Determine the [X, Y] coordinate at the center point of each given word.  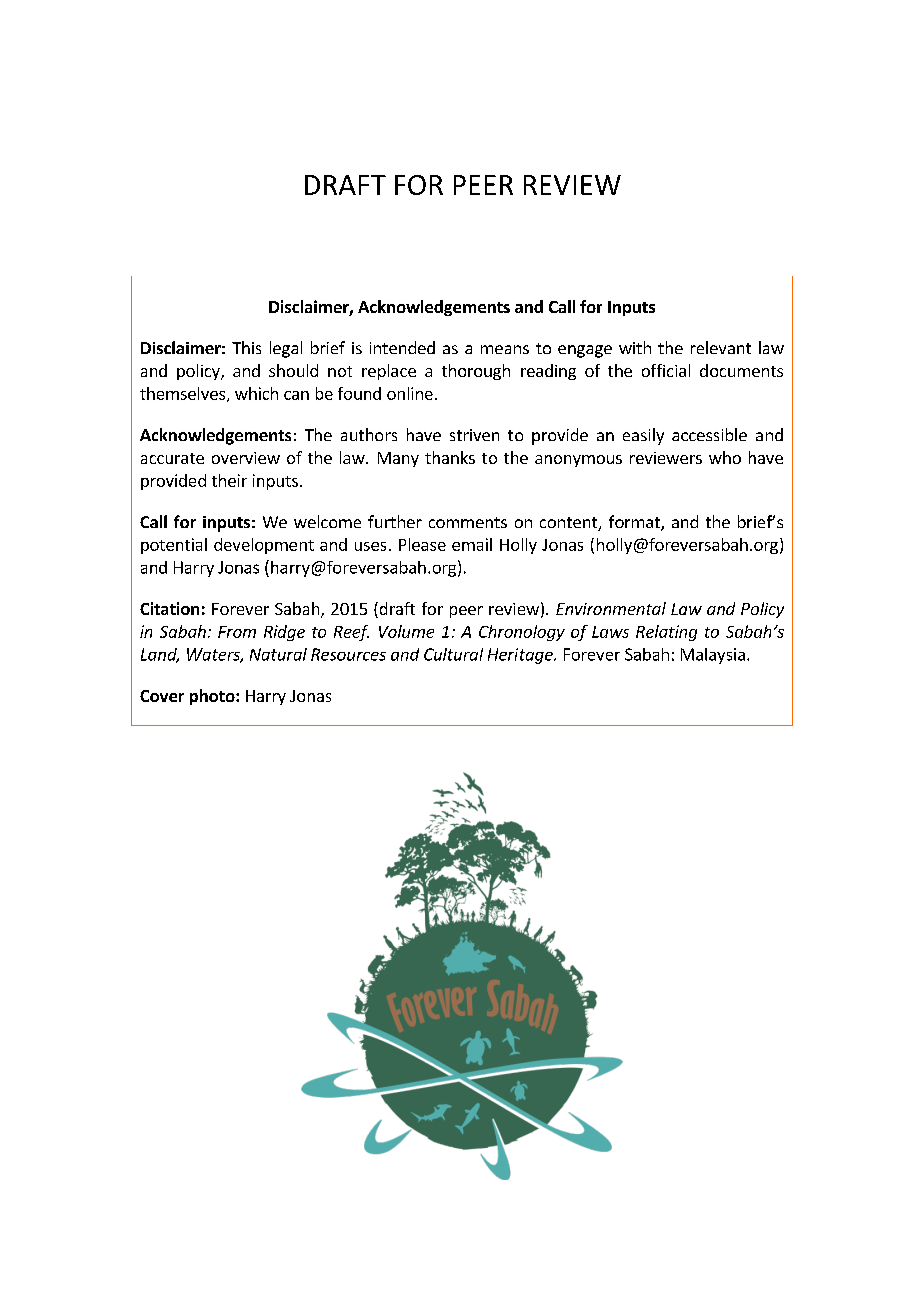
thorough [476, 372]
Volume [406, 631]
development [264, 546]
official [666, 370]
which [256, 393]
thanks [450, 457]
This [246, 347]
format [635, 523]
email [472, 544]
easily [643, 436]
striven [474, 435]
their [229, 480]
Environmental [611, 608]
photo [213, 697]
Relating [666, 633]
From [237, 632]
